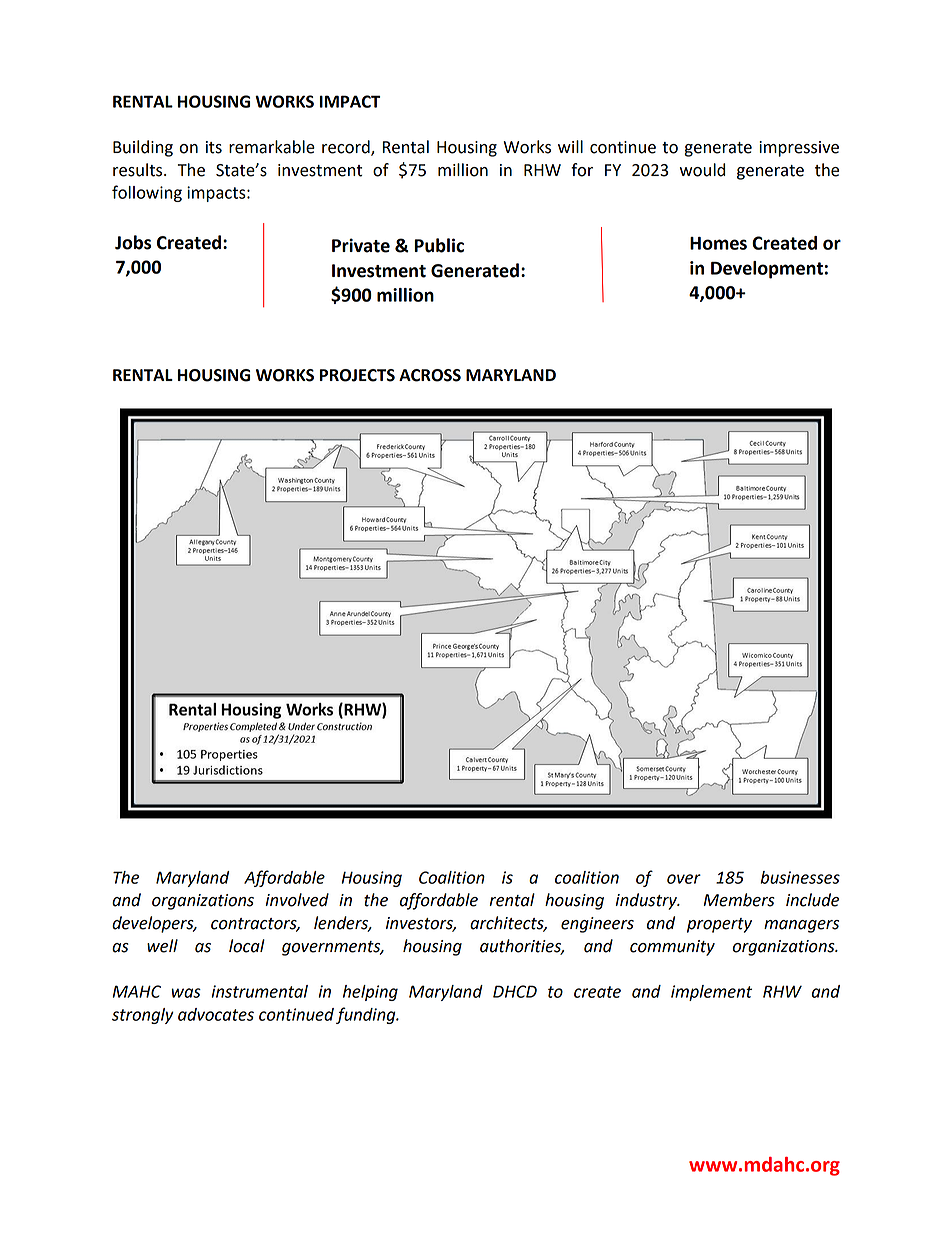 This screenshot has height=1233, width=952. What do you see at coordinates (297, 900) in the screenshot?
I see `involved` at bounding box center [297, 900].
